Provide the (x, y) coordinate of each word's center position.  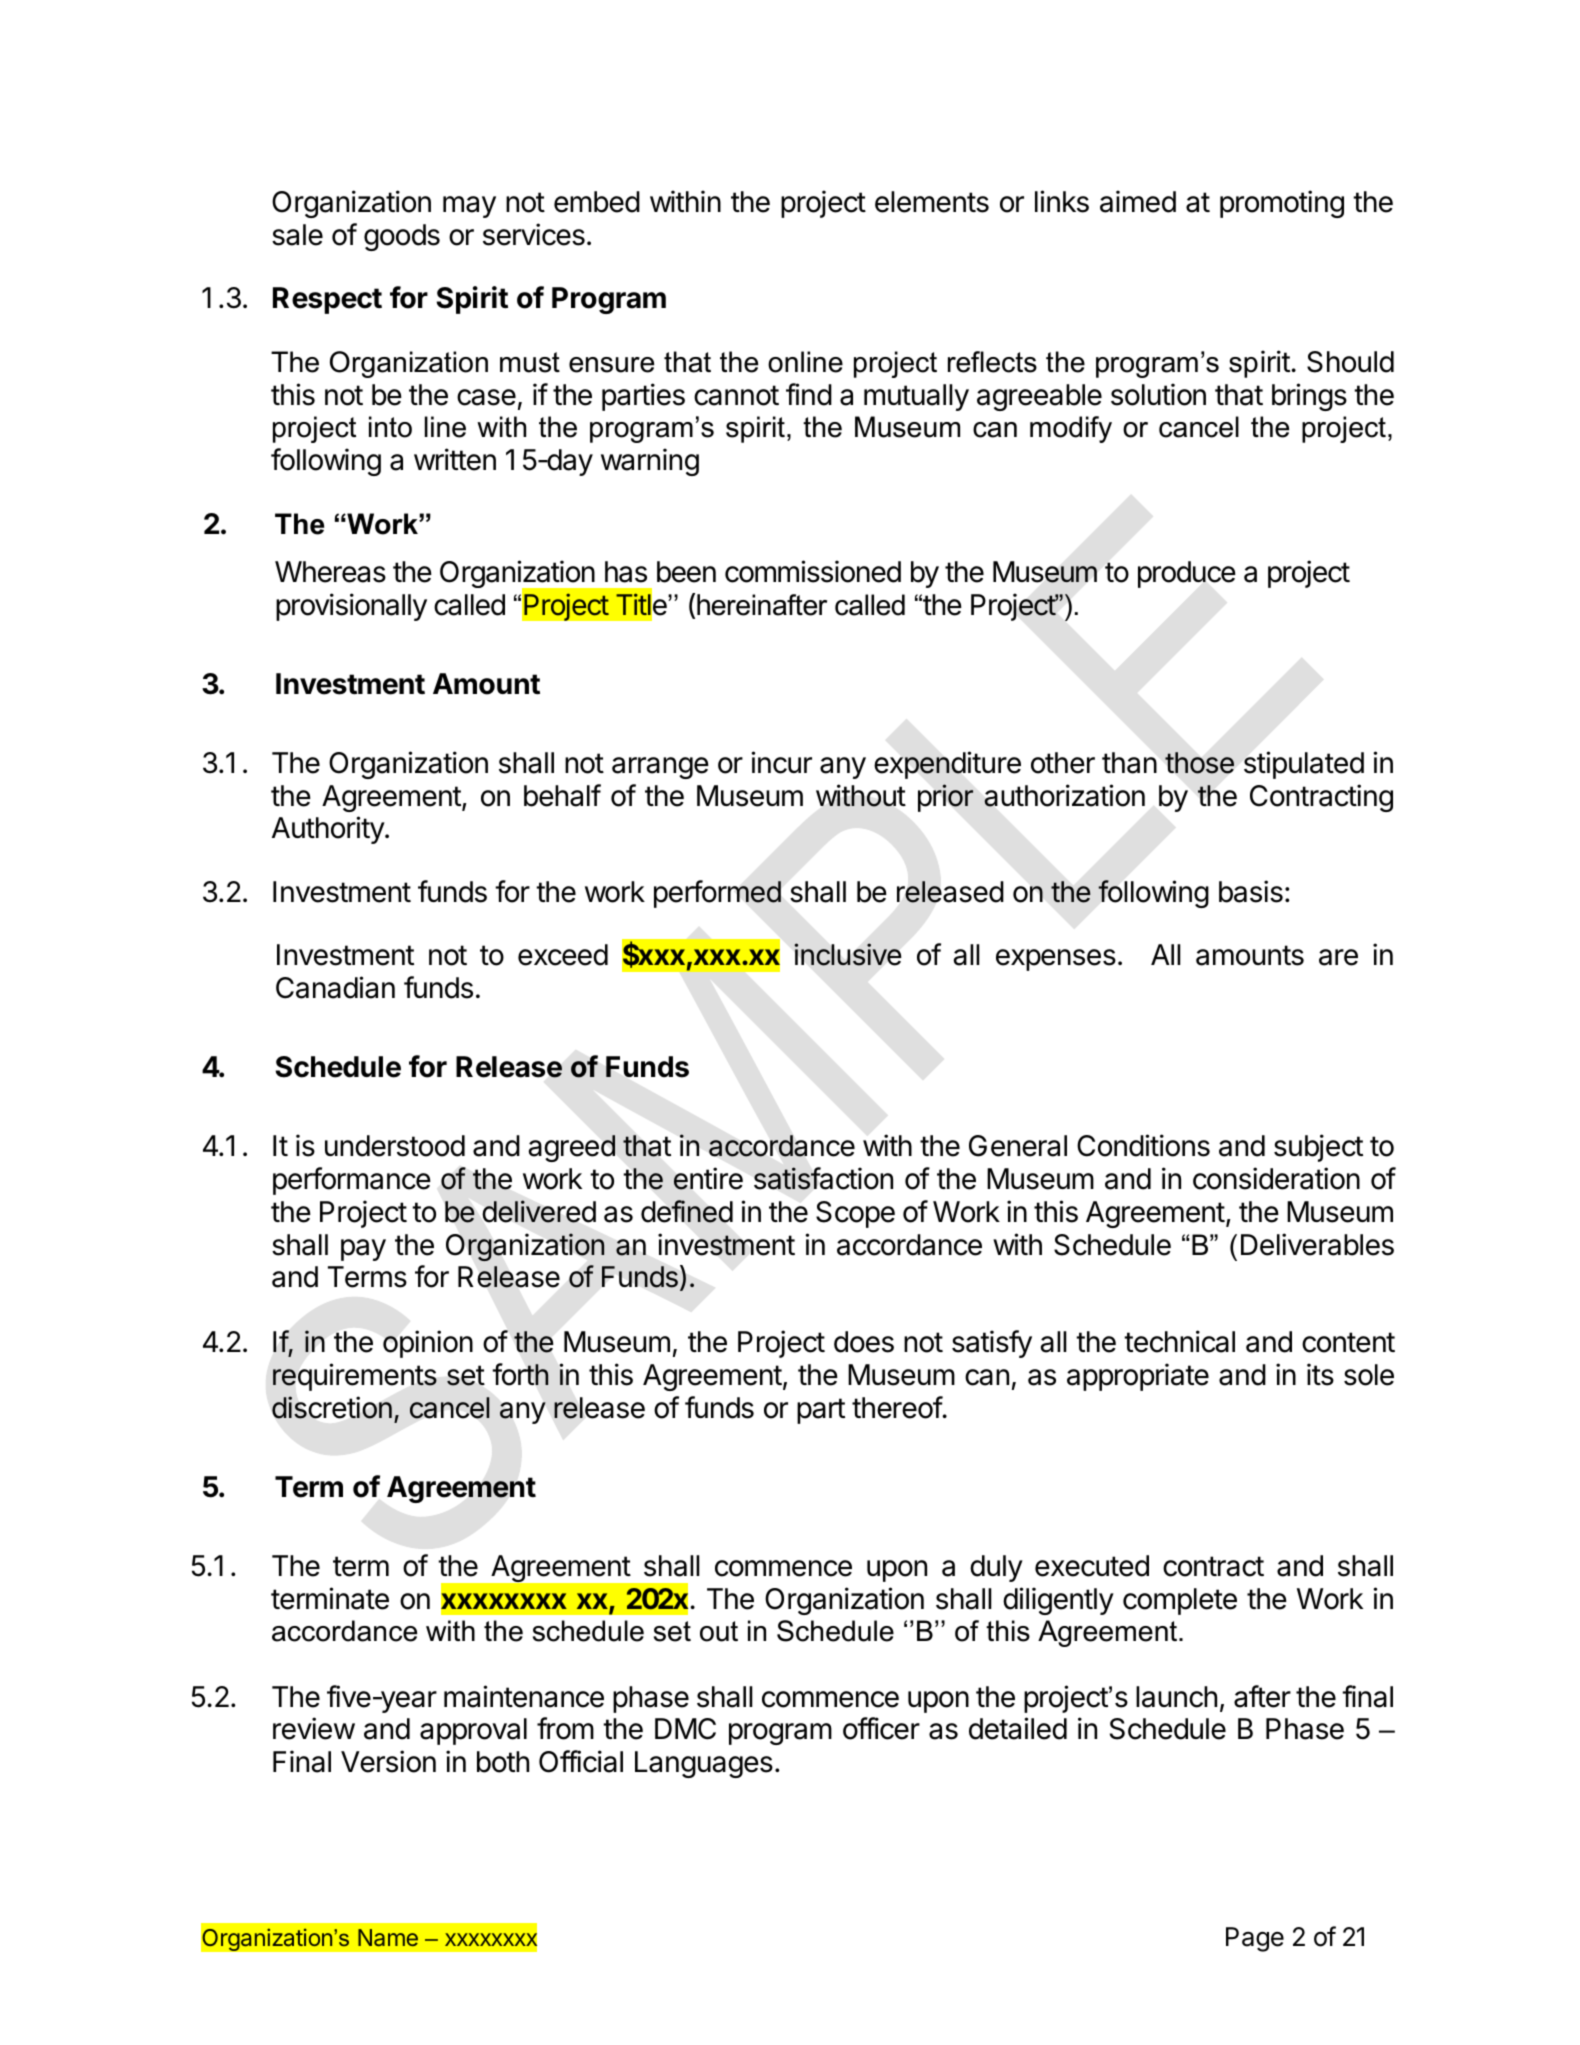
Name (388, 1937)
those (1199, 763)
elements (932, 202)
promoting (1282, 204)
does (864, 1342)
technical (1179, 1341)
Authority (329, 830)
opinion (428, 1344)
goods (402, 237)
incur (781, 762)
